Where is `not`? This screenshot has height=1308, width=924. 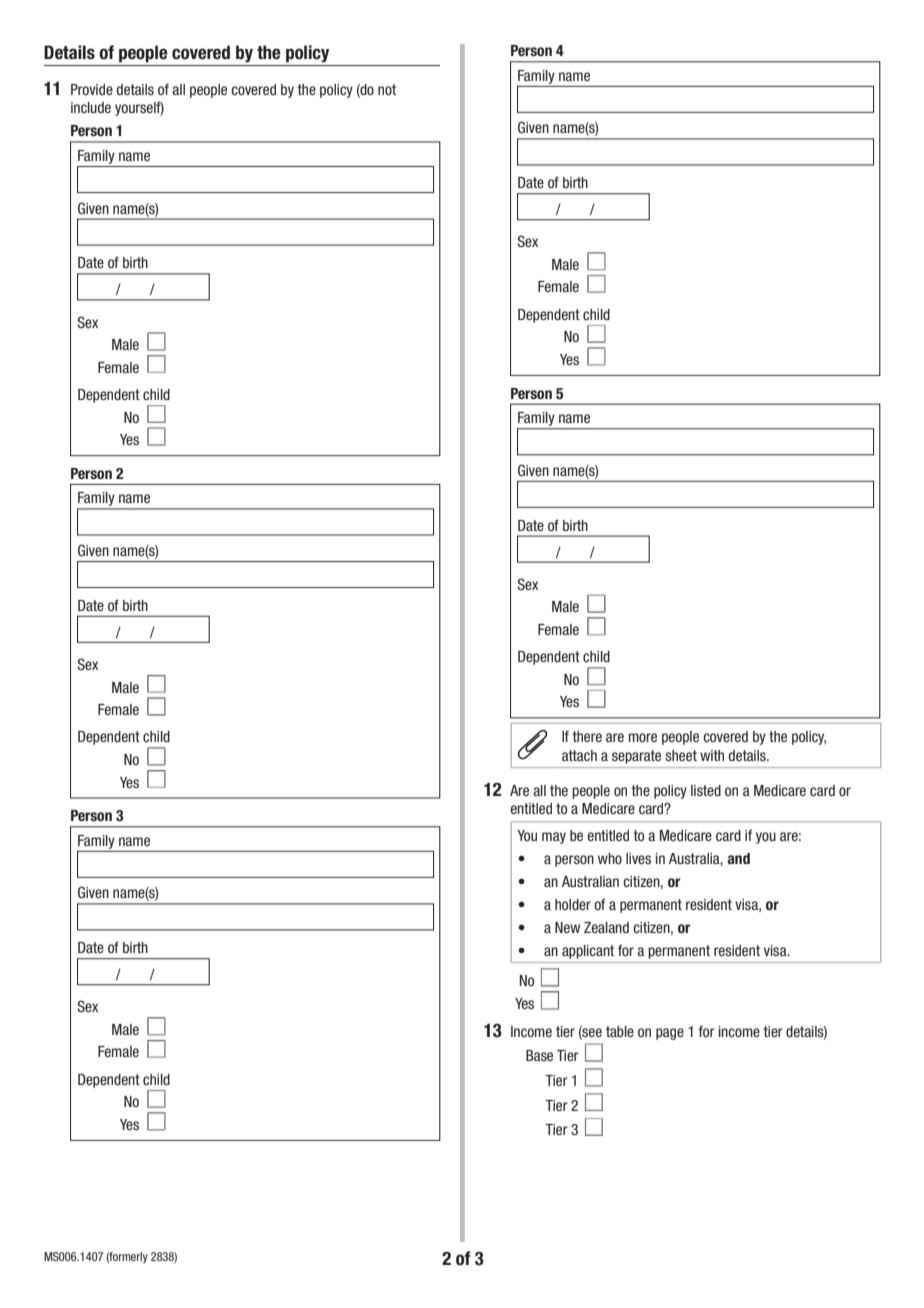 not is located at coordinates (387, 89).
